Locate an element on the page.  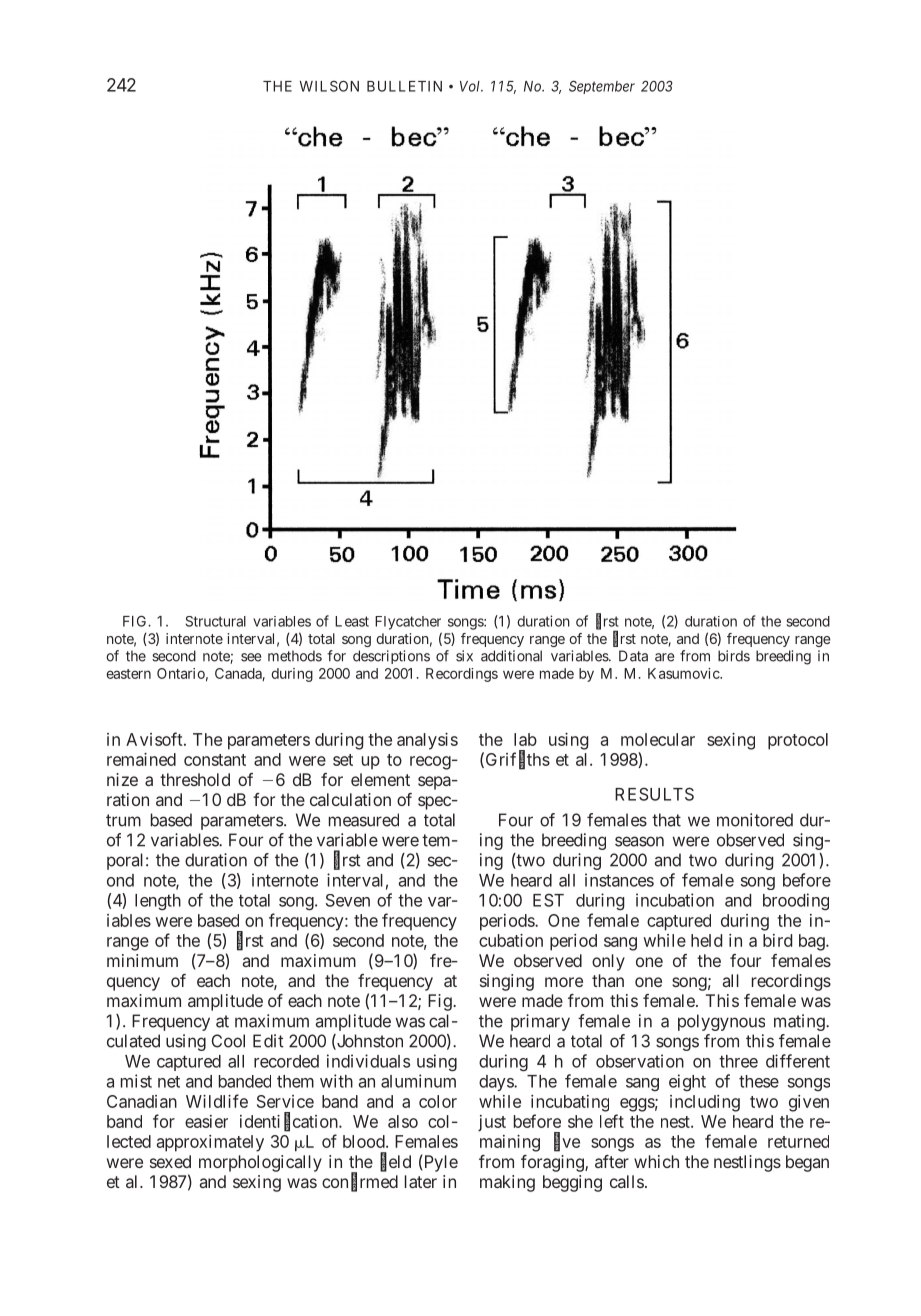
are is located at coordinates (664, 657).
